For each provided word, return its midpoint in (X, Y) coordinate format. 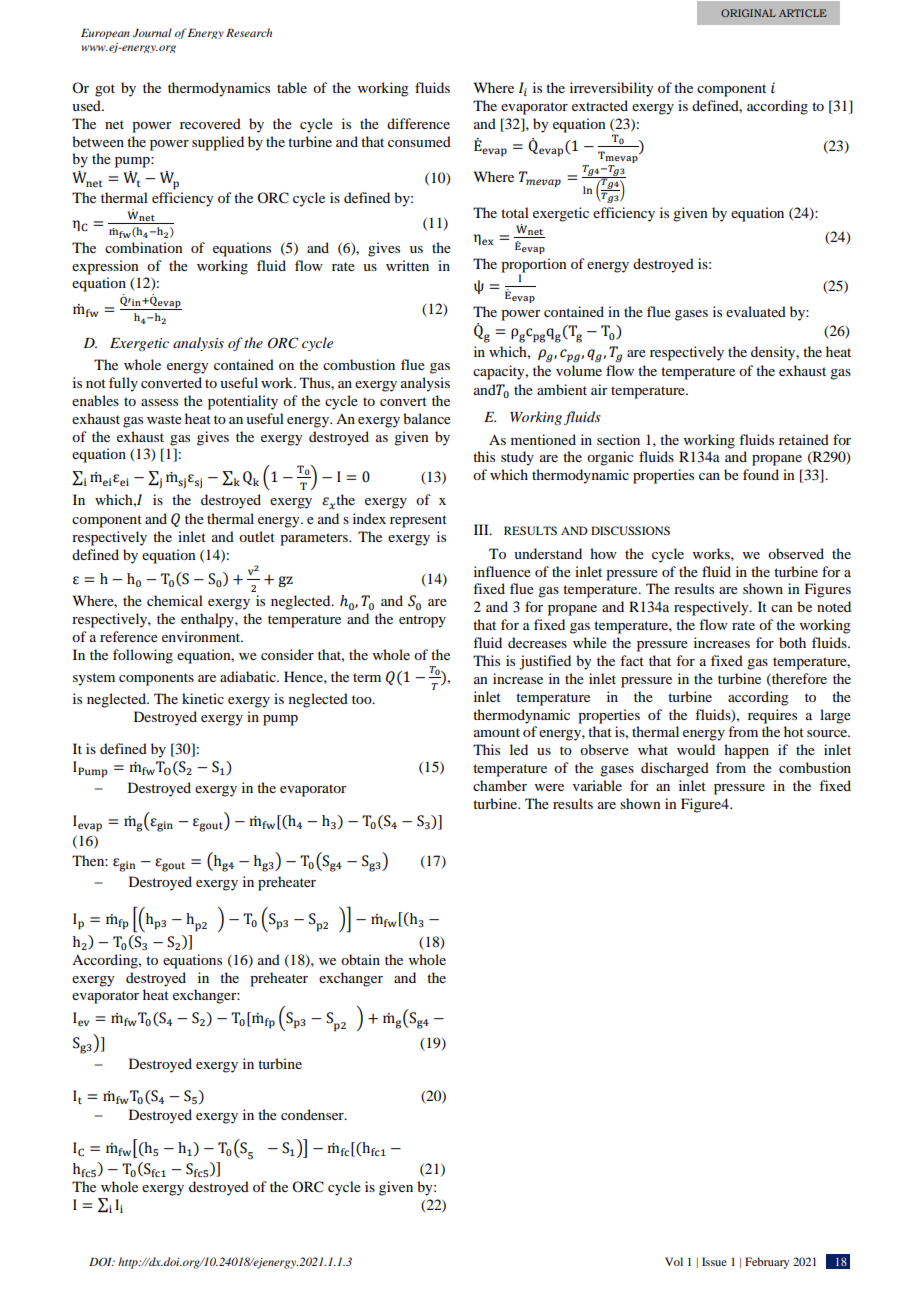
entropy (422, 621)
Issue (714, 1261)
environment (202, 636)
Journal (152, 32)
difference (418, 123)
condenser (313, 1114)
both (792, 642)
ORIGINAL (748, 13)
